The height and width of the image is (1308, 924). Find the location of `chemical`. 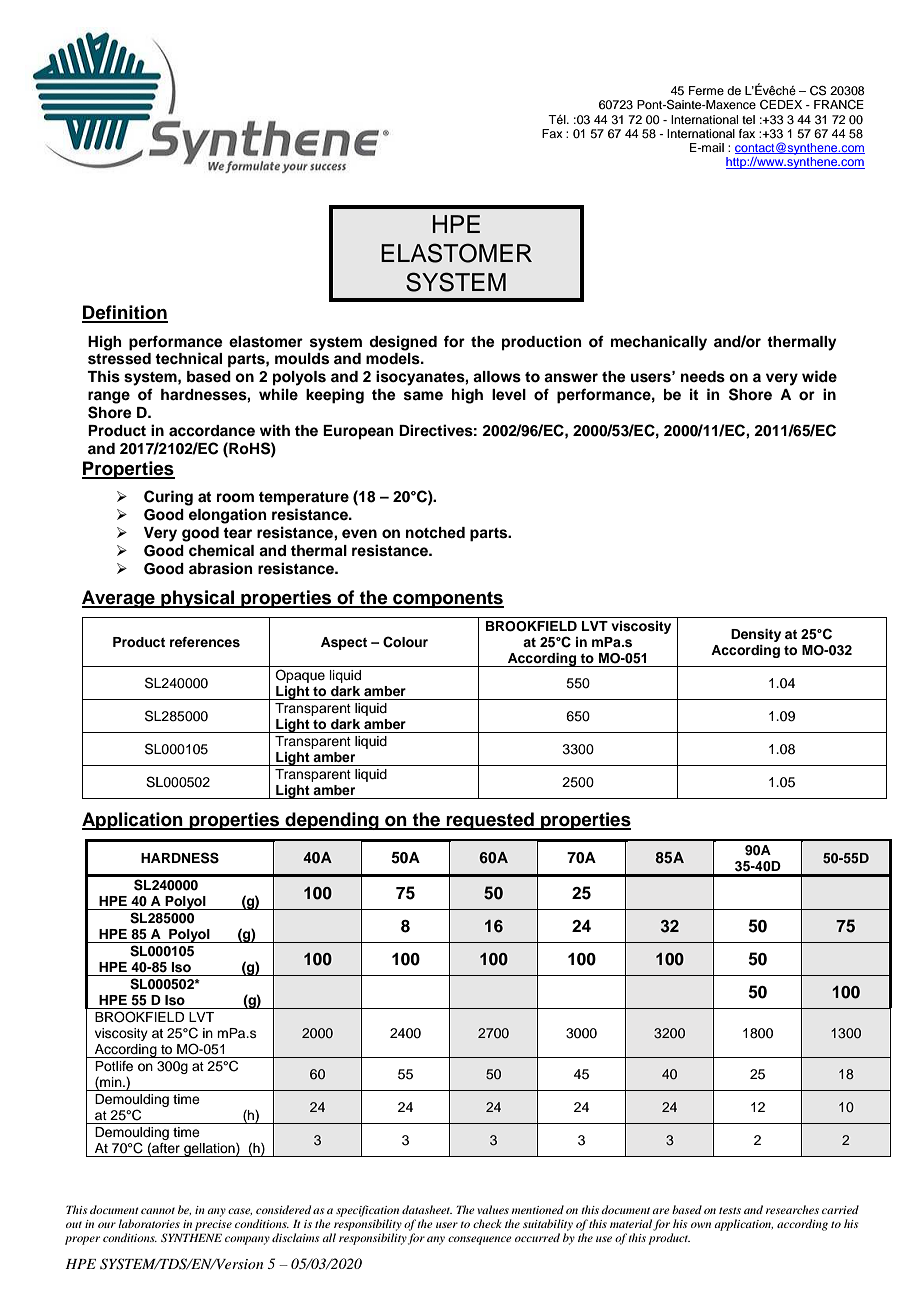

chemical is located at coordinates (221, 550).
